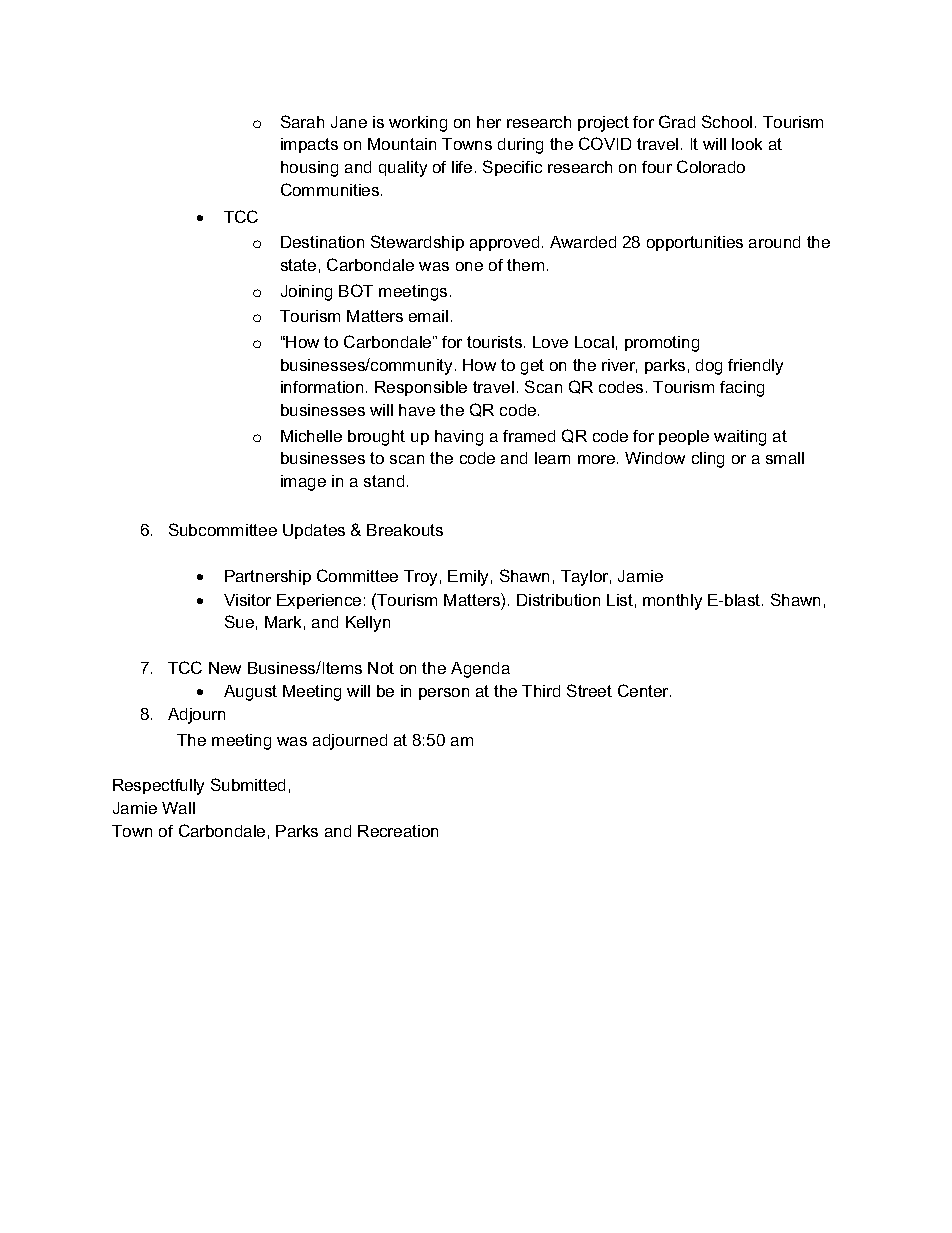 The height and width of the screenshot is (1233, 952). Describe the element at coordinates (248, 784) in the screenshot. I see `Submitted` at that location.
